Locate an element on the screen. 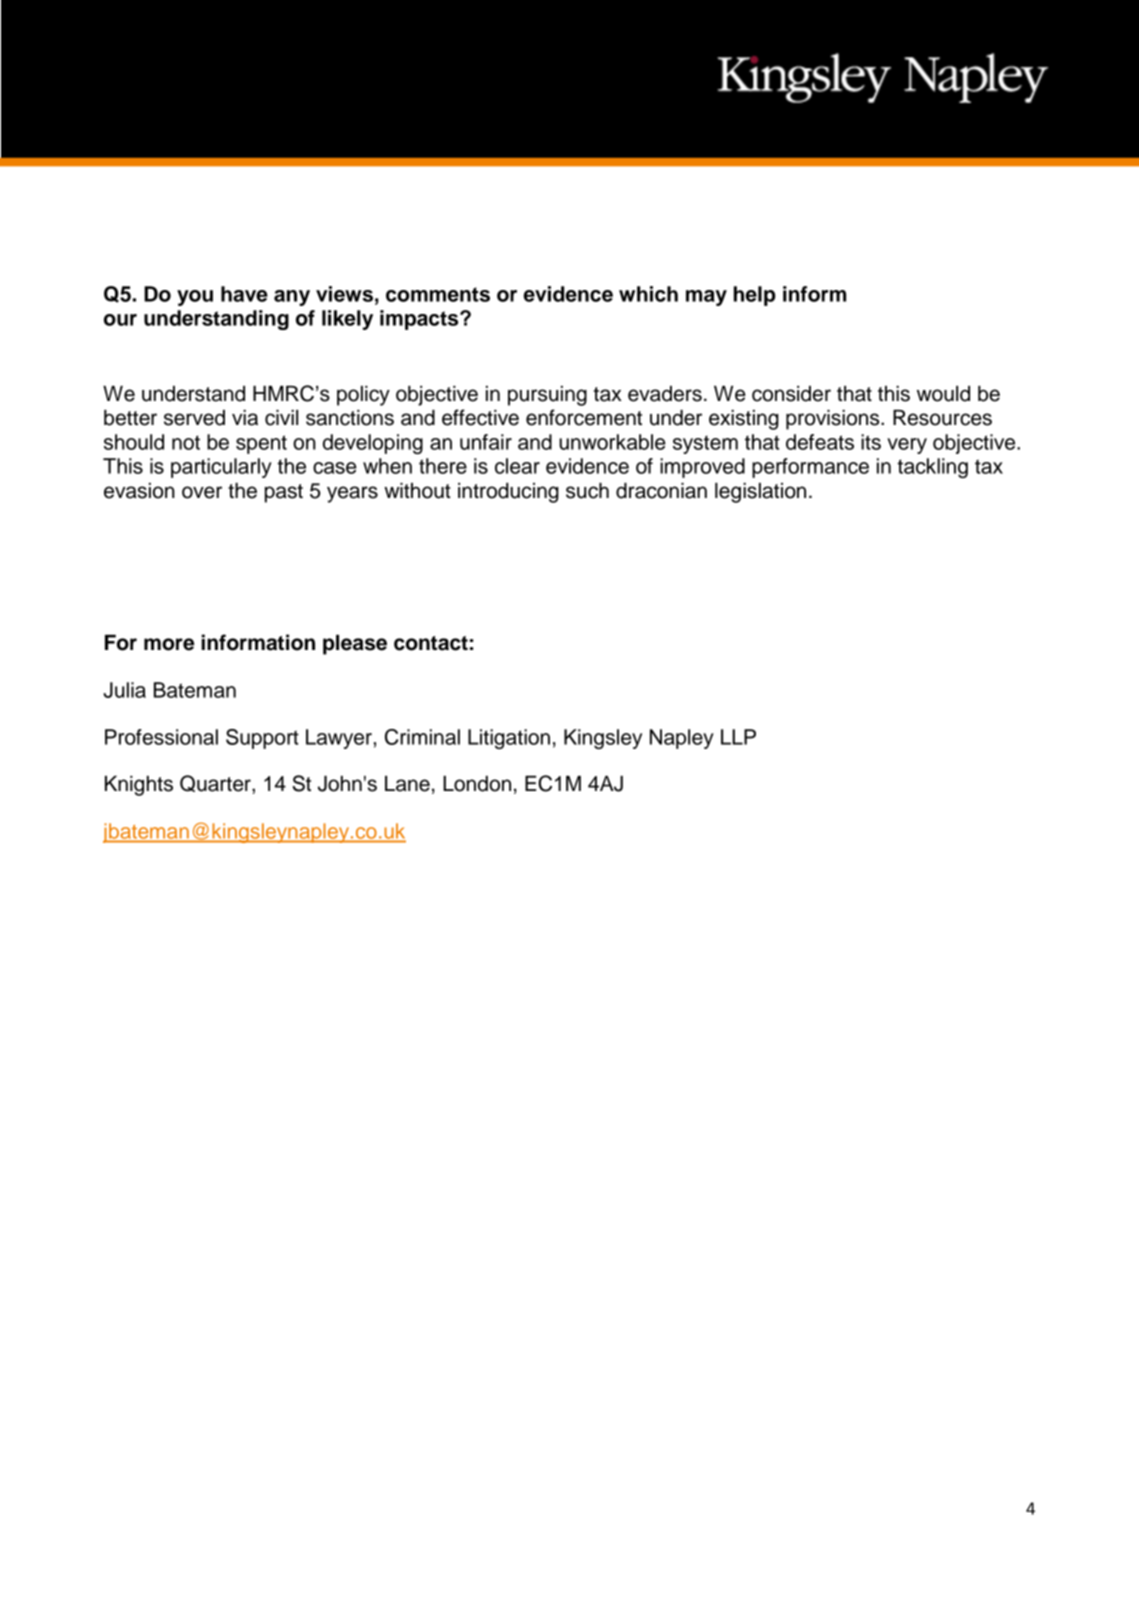 The height and width of the screenshot is (1611, 1139). London is located at coordinates (477, 784).
